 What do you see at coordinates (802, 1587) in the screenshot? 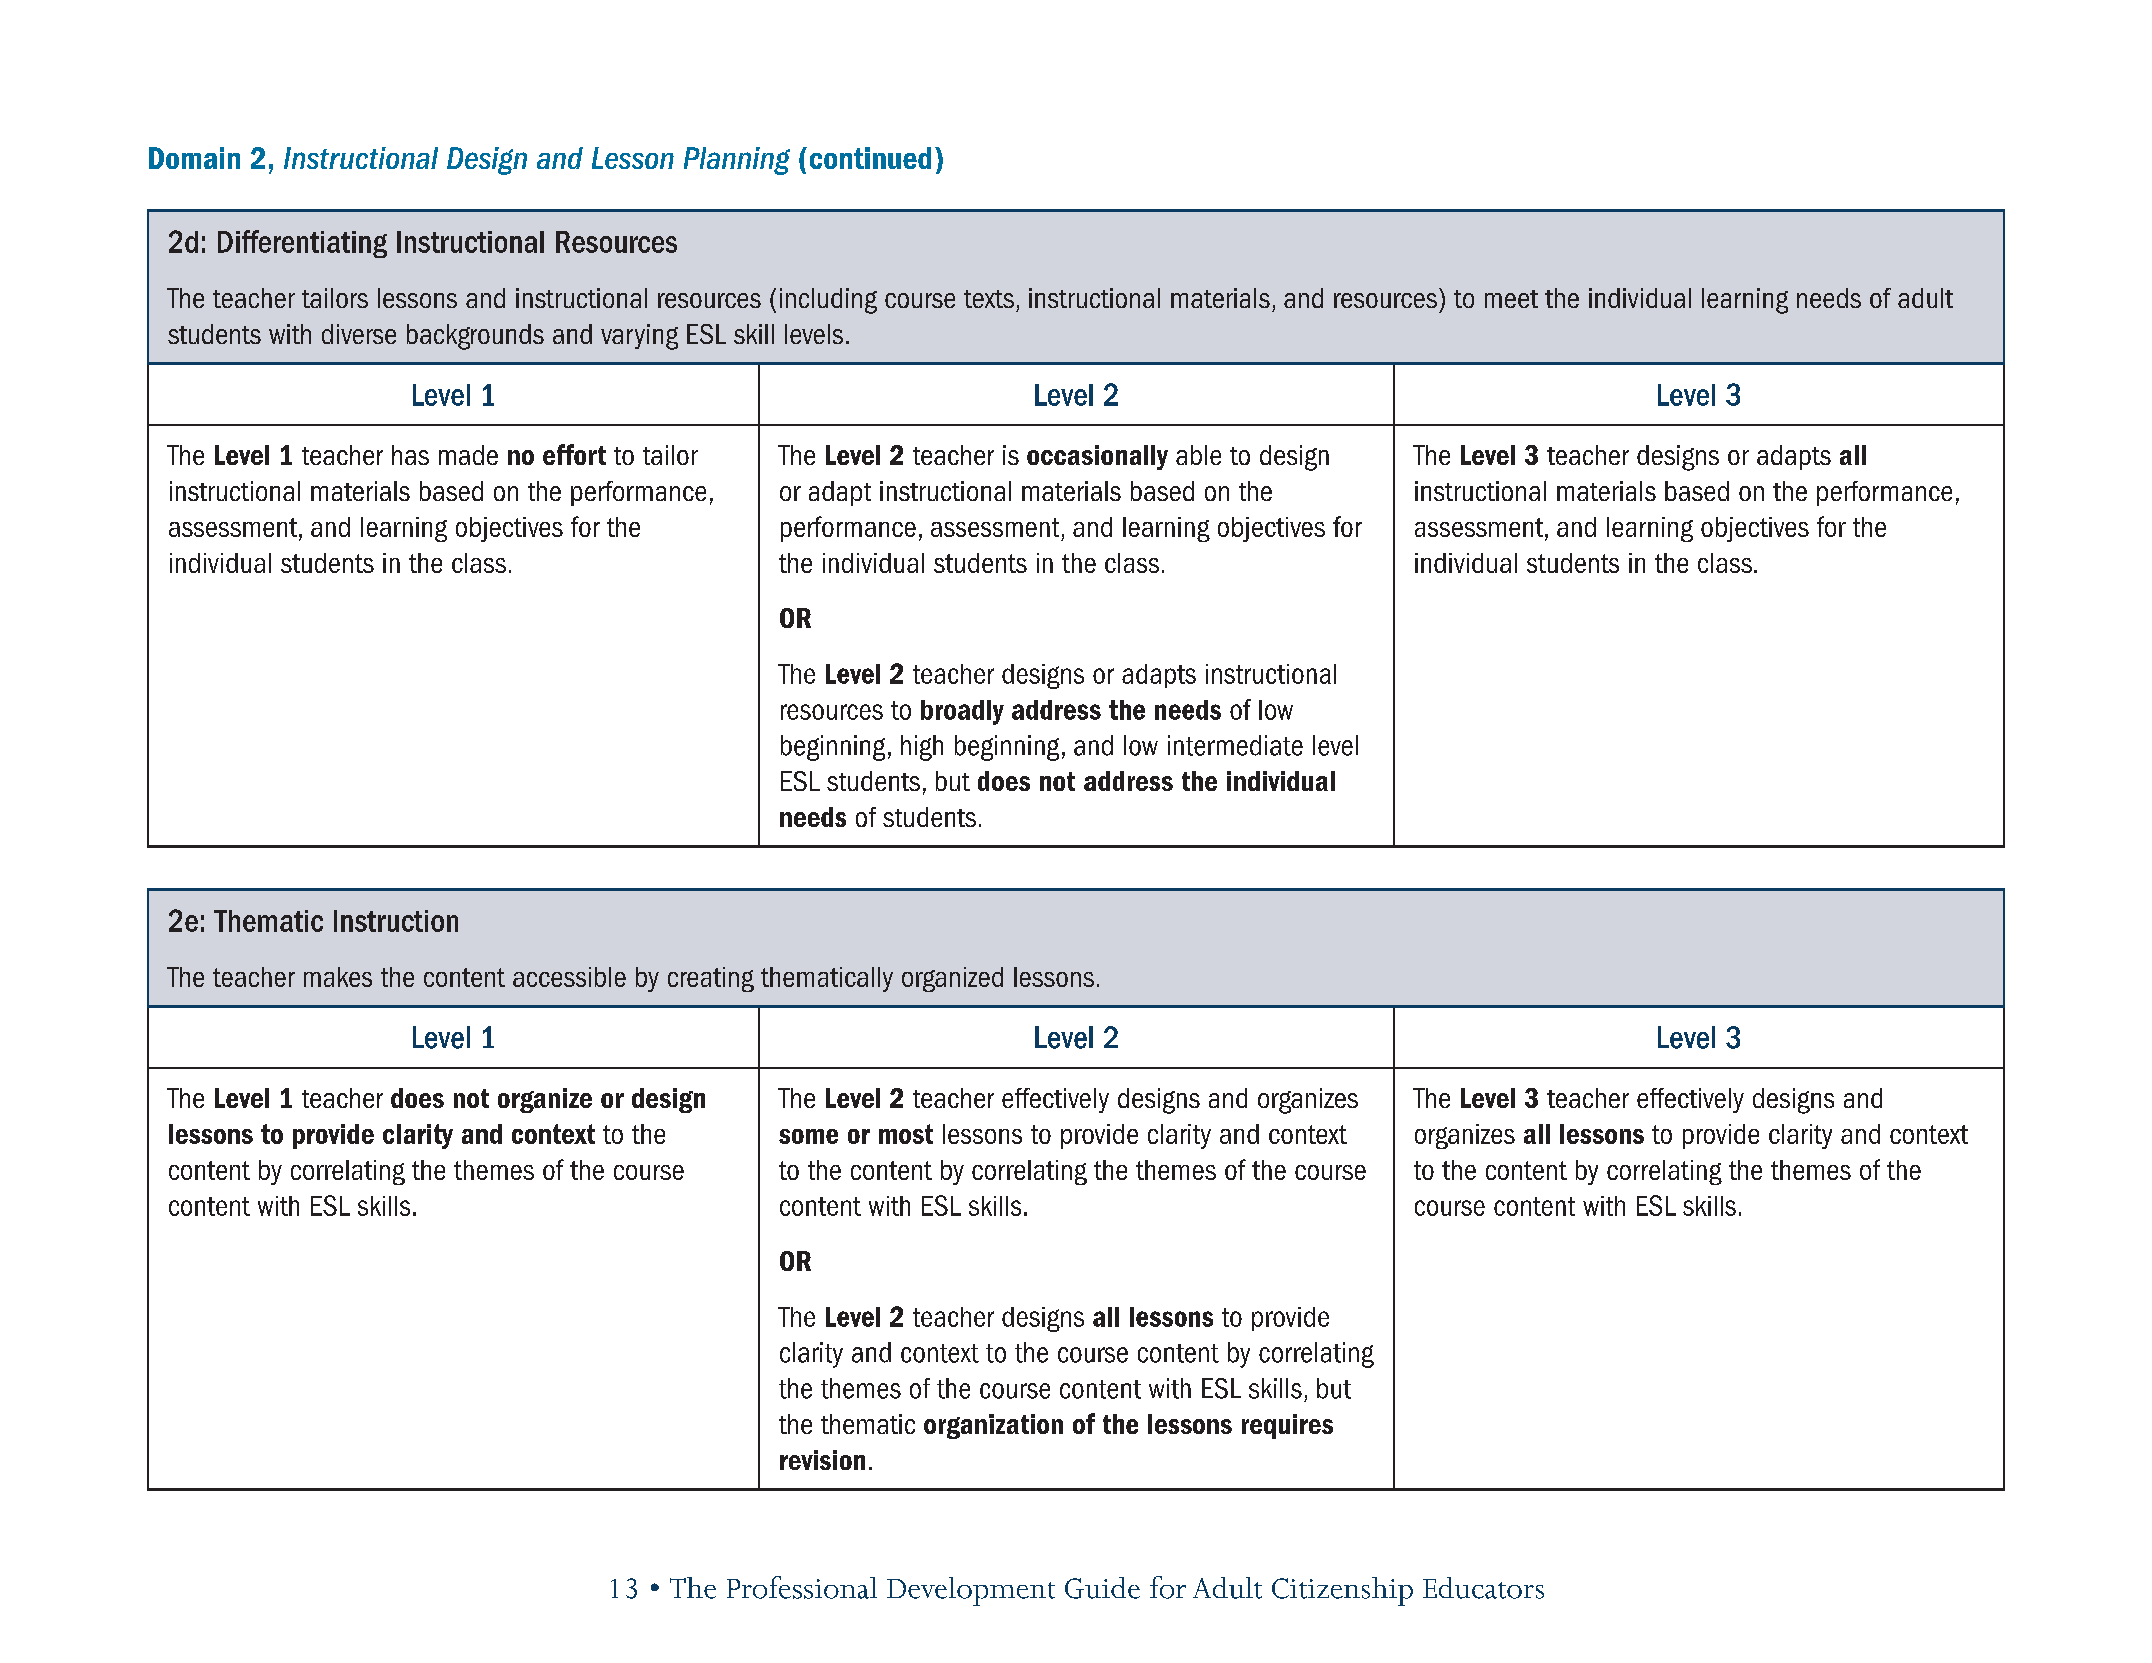
I see `Professional` at bounding box center [802, 1587].
